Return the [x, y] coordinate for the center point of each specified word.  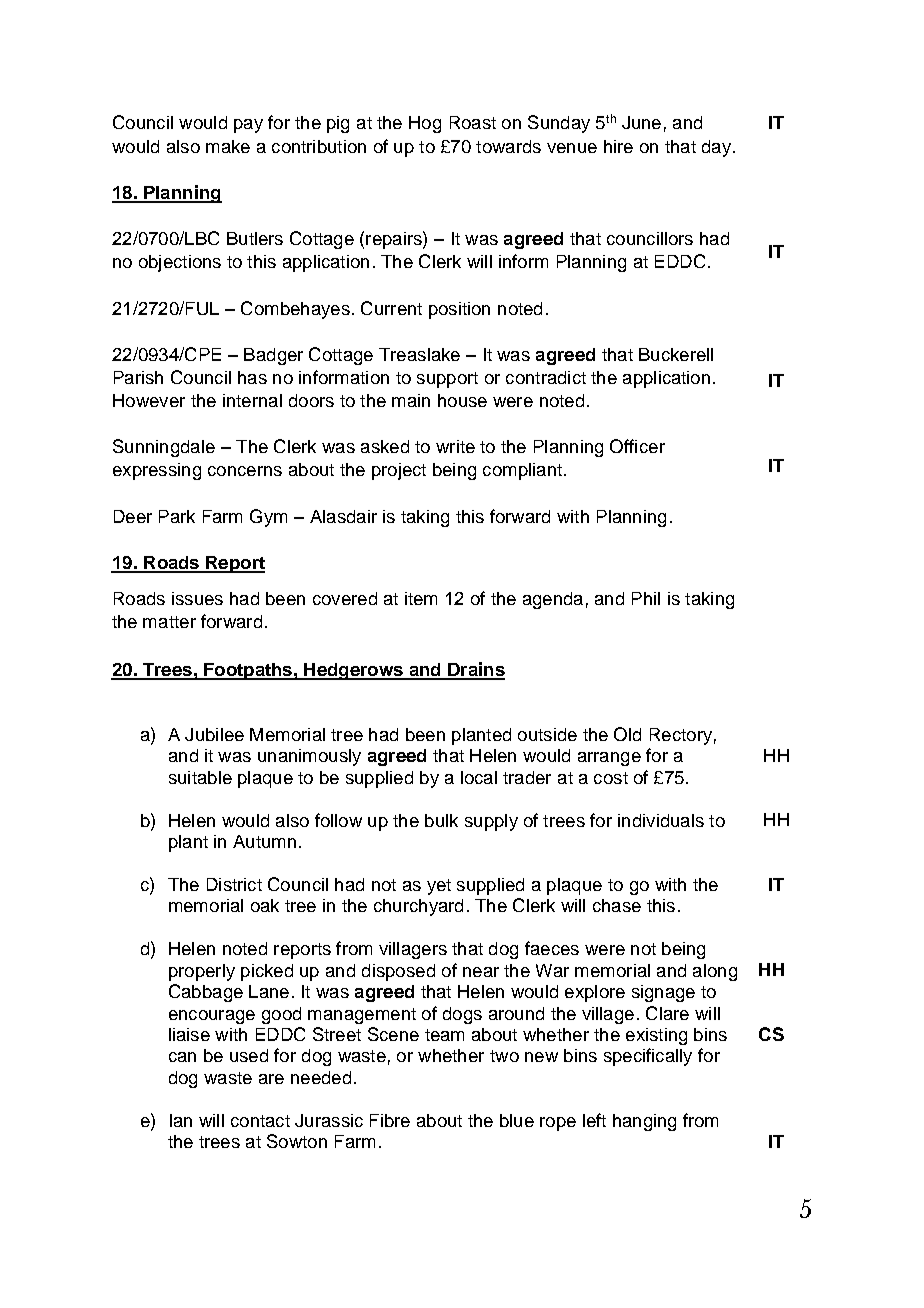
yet [439, 887]
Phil [646, 598]
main [411, 400]
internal [252, 400]
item [421, 598]
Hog [425, 124]
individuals [661, 820]
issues [197, 598]
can [182, 1057]
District [234, 884]
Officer [637, 446]
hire [618, 146]
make [228, 146]
